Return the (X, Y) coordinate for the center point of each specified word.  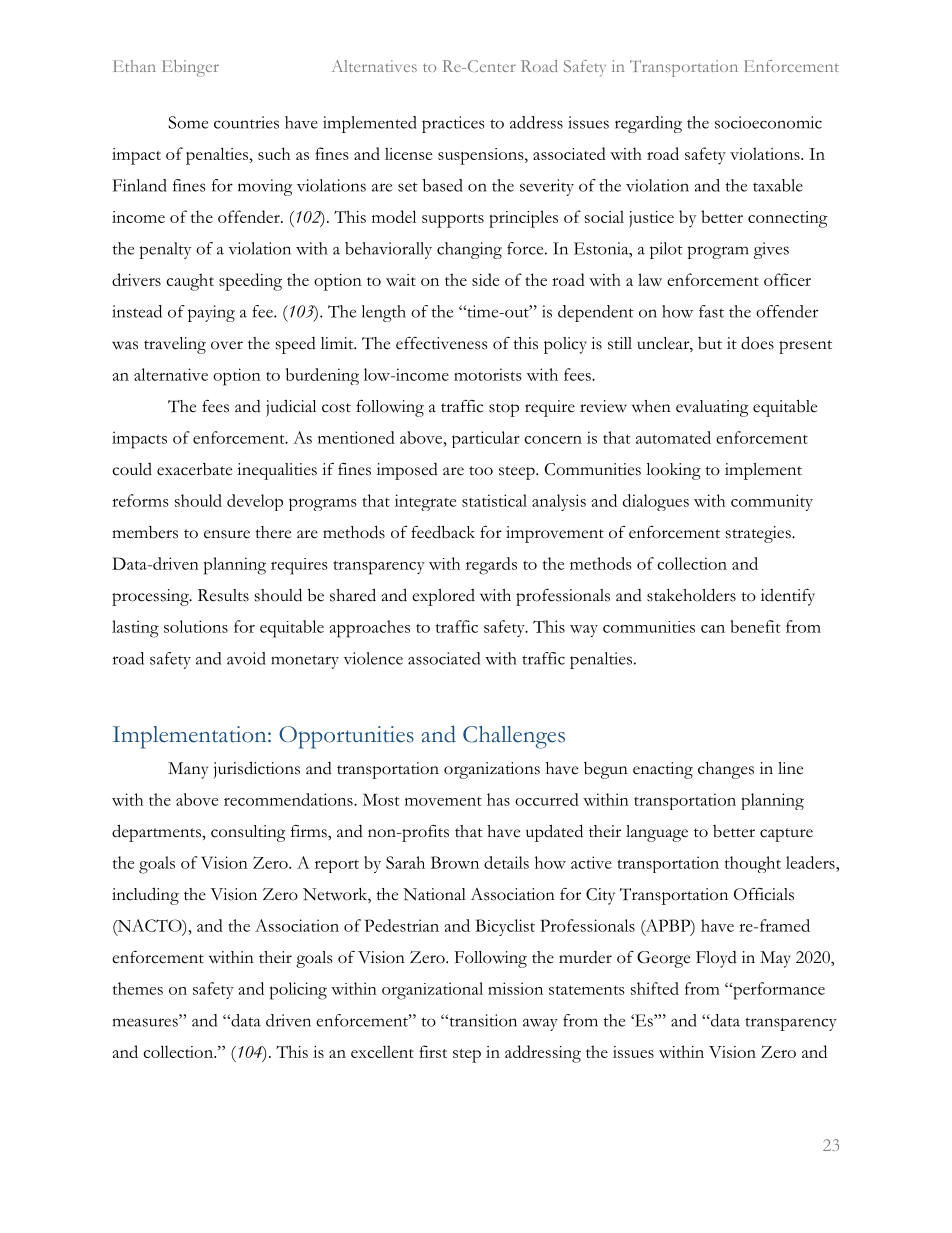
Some (188, 122)
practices (453, 124)
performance (778, 991)
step (467, 1056)
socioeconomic (768, 122)
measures (146, 1022)
